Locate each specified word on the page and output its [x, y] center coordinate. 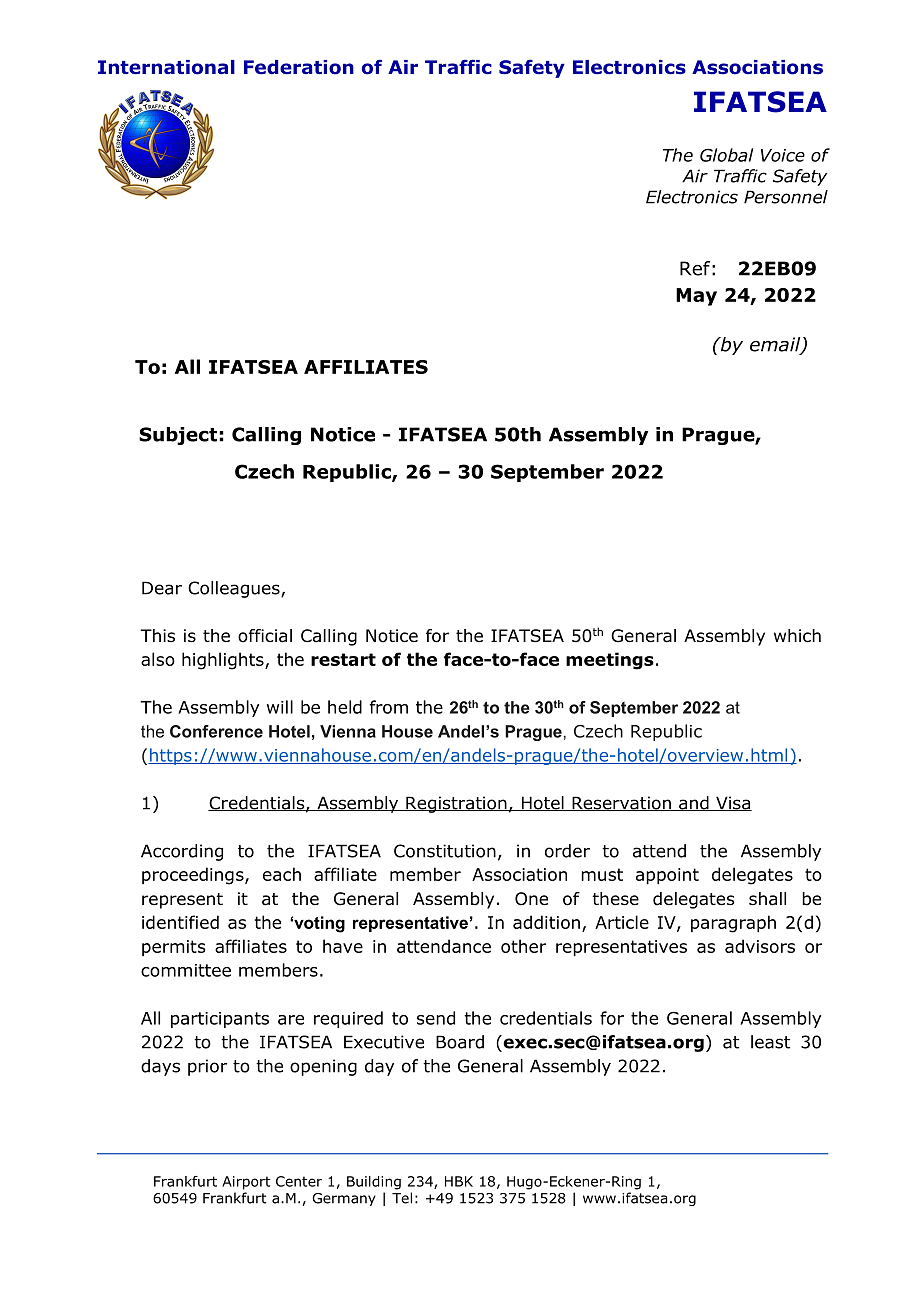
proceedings [194, 876]
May [696, 297]
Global [726, 155]
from [389, 707]
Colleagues [235, 589]
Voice [783, 155]
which [797, 635]
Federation [299, 67]
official [265, 636]
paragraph [733, 924]
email [776, 345]
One [531, 899]
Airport [246, 1183]
